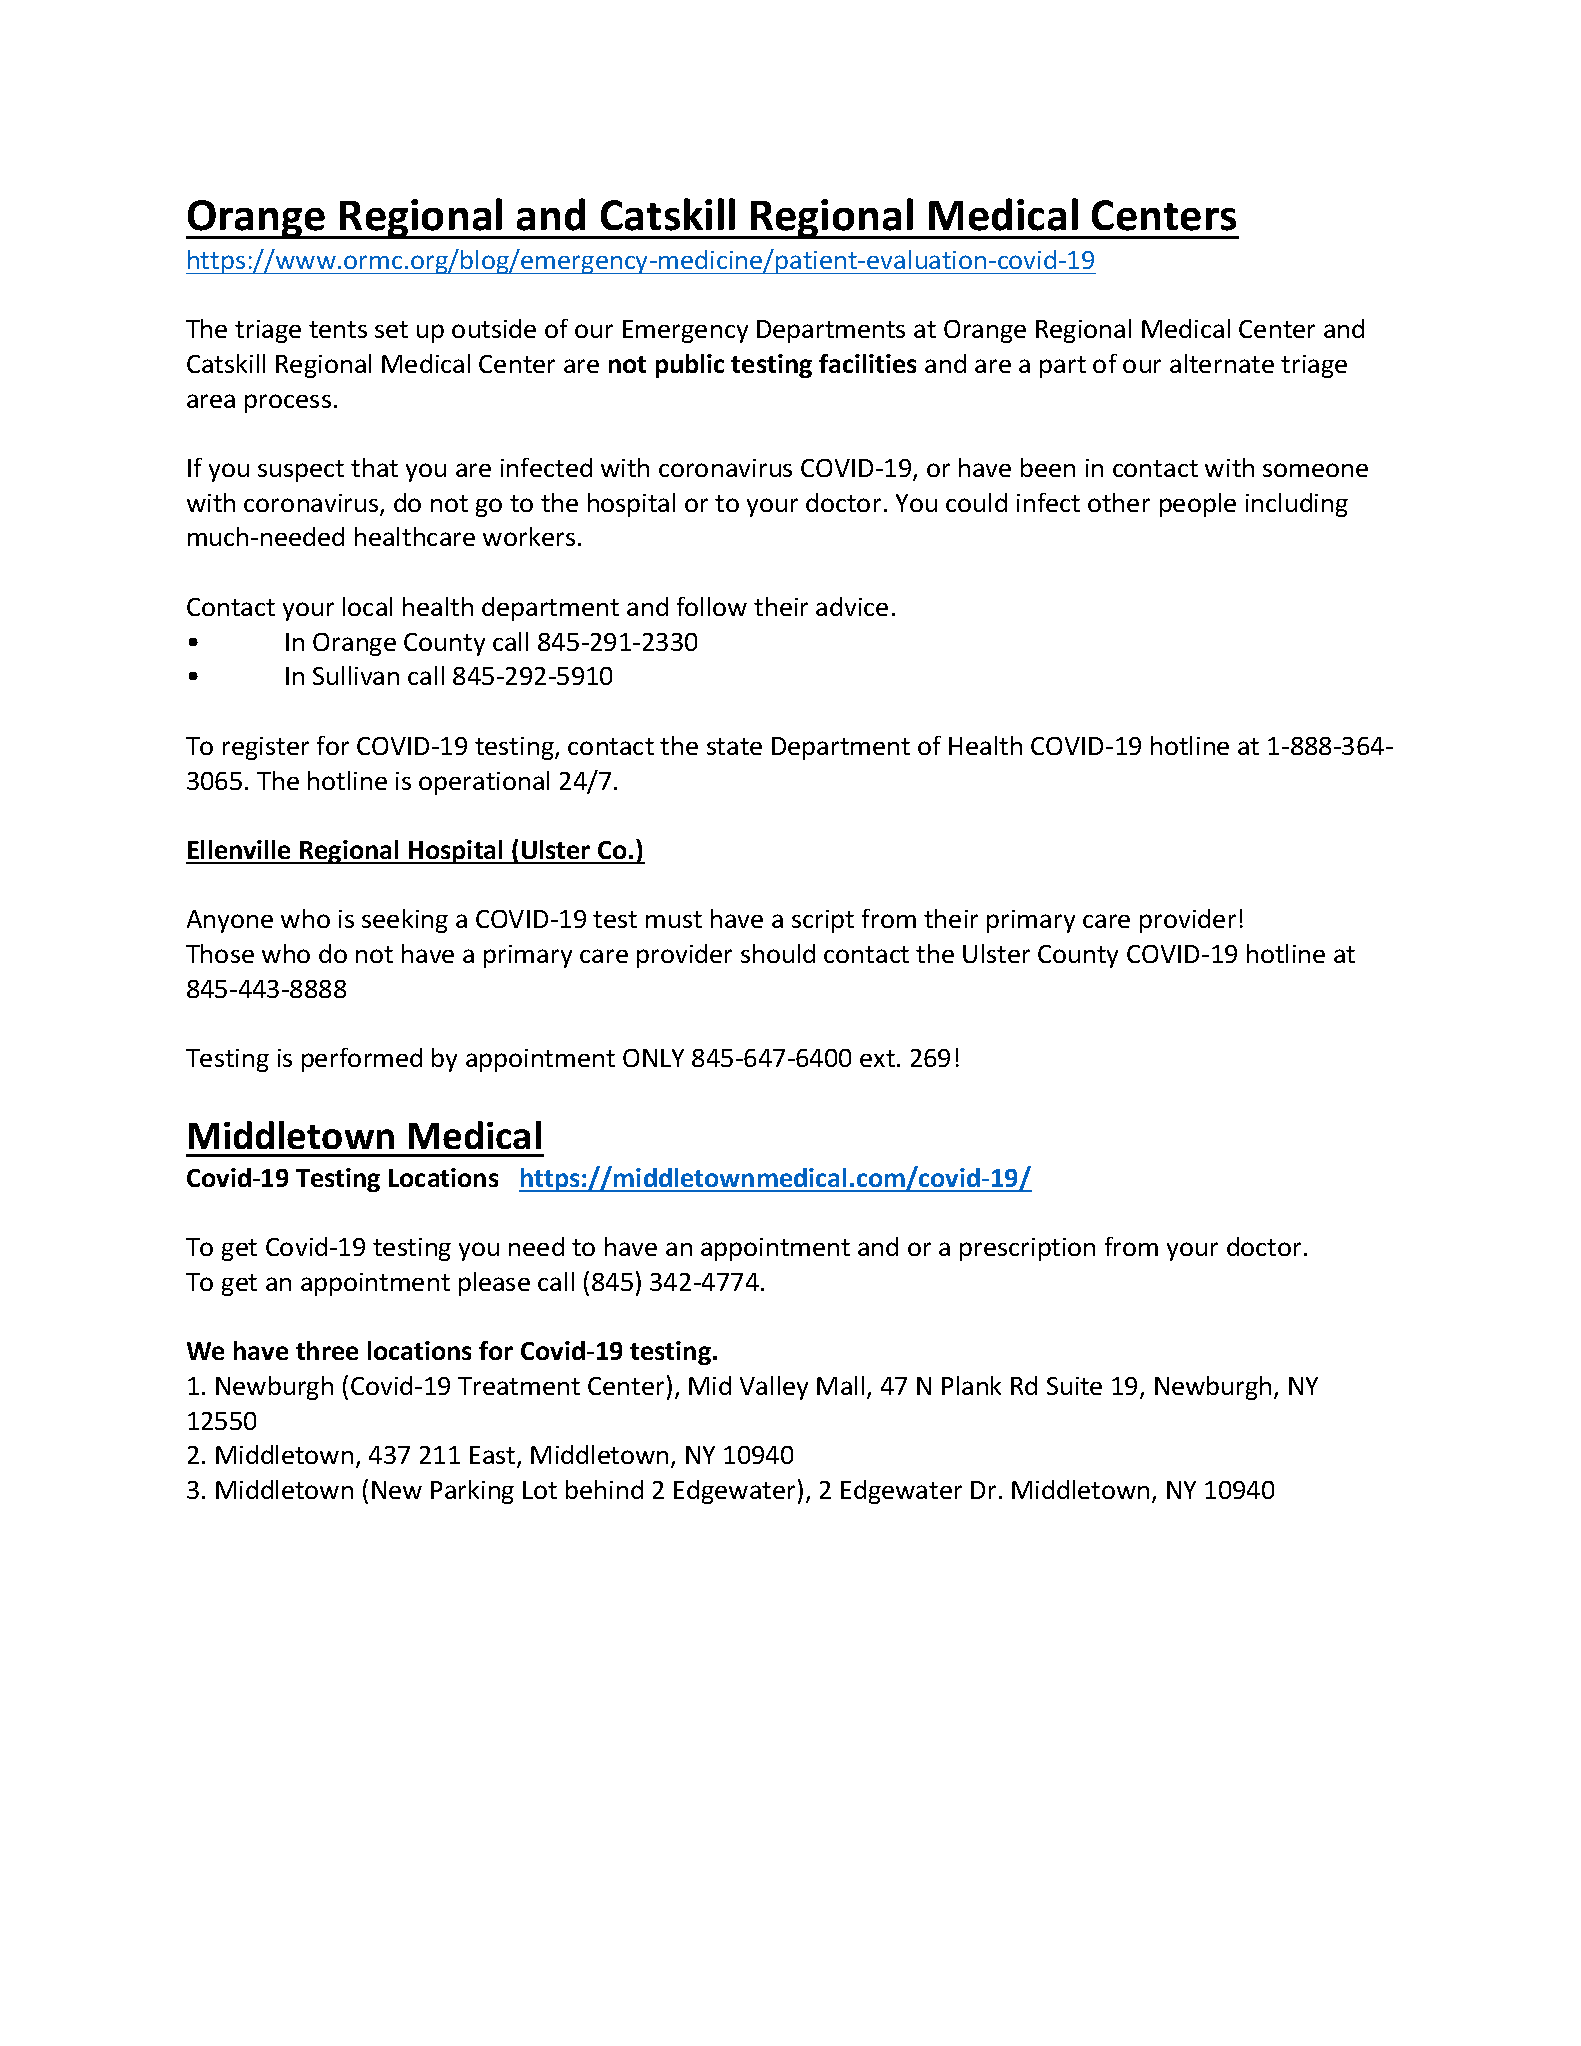  I want to click on Parking, so click(472, 1492).
